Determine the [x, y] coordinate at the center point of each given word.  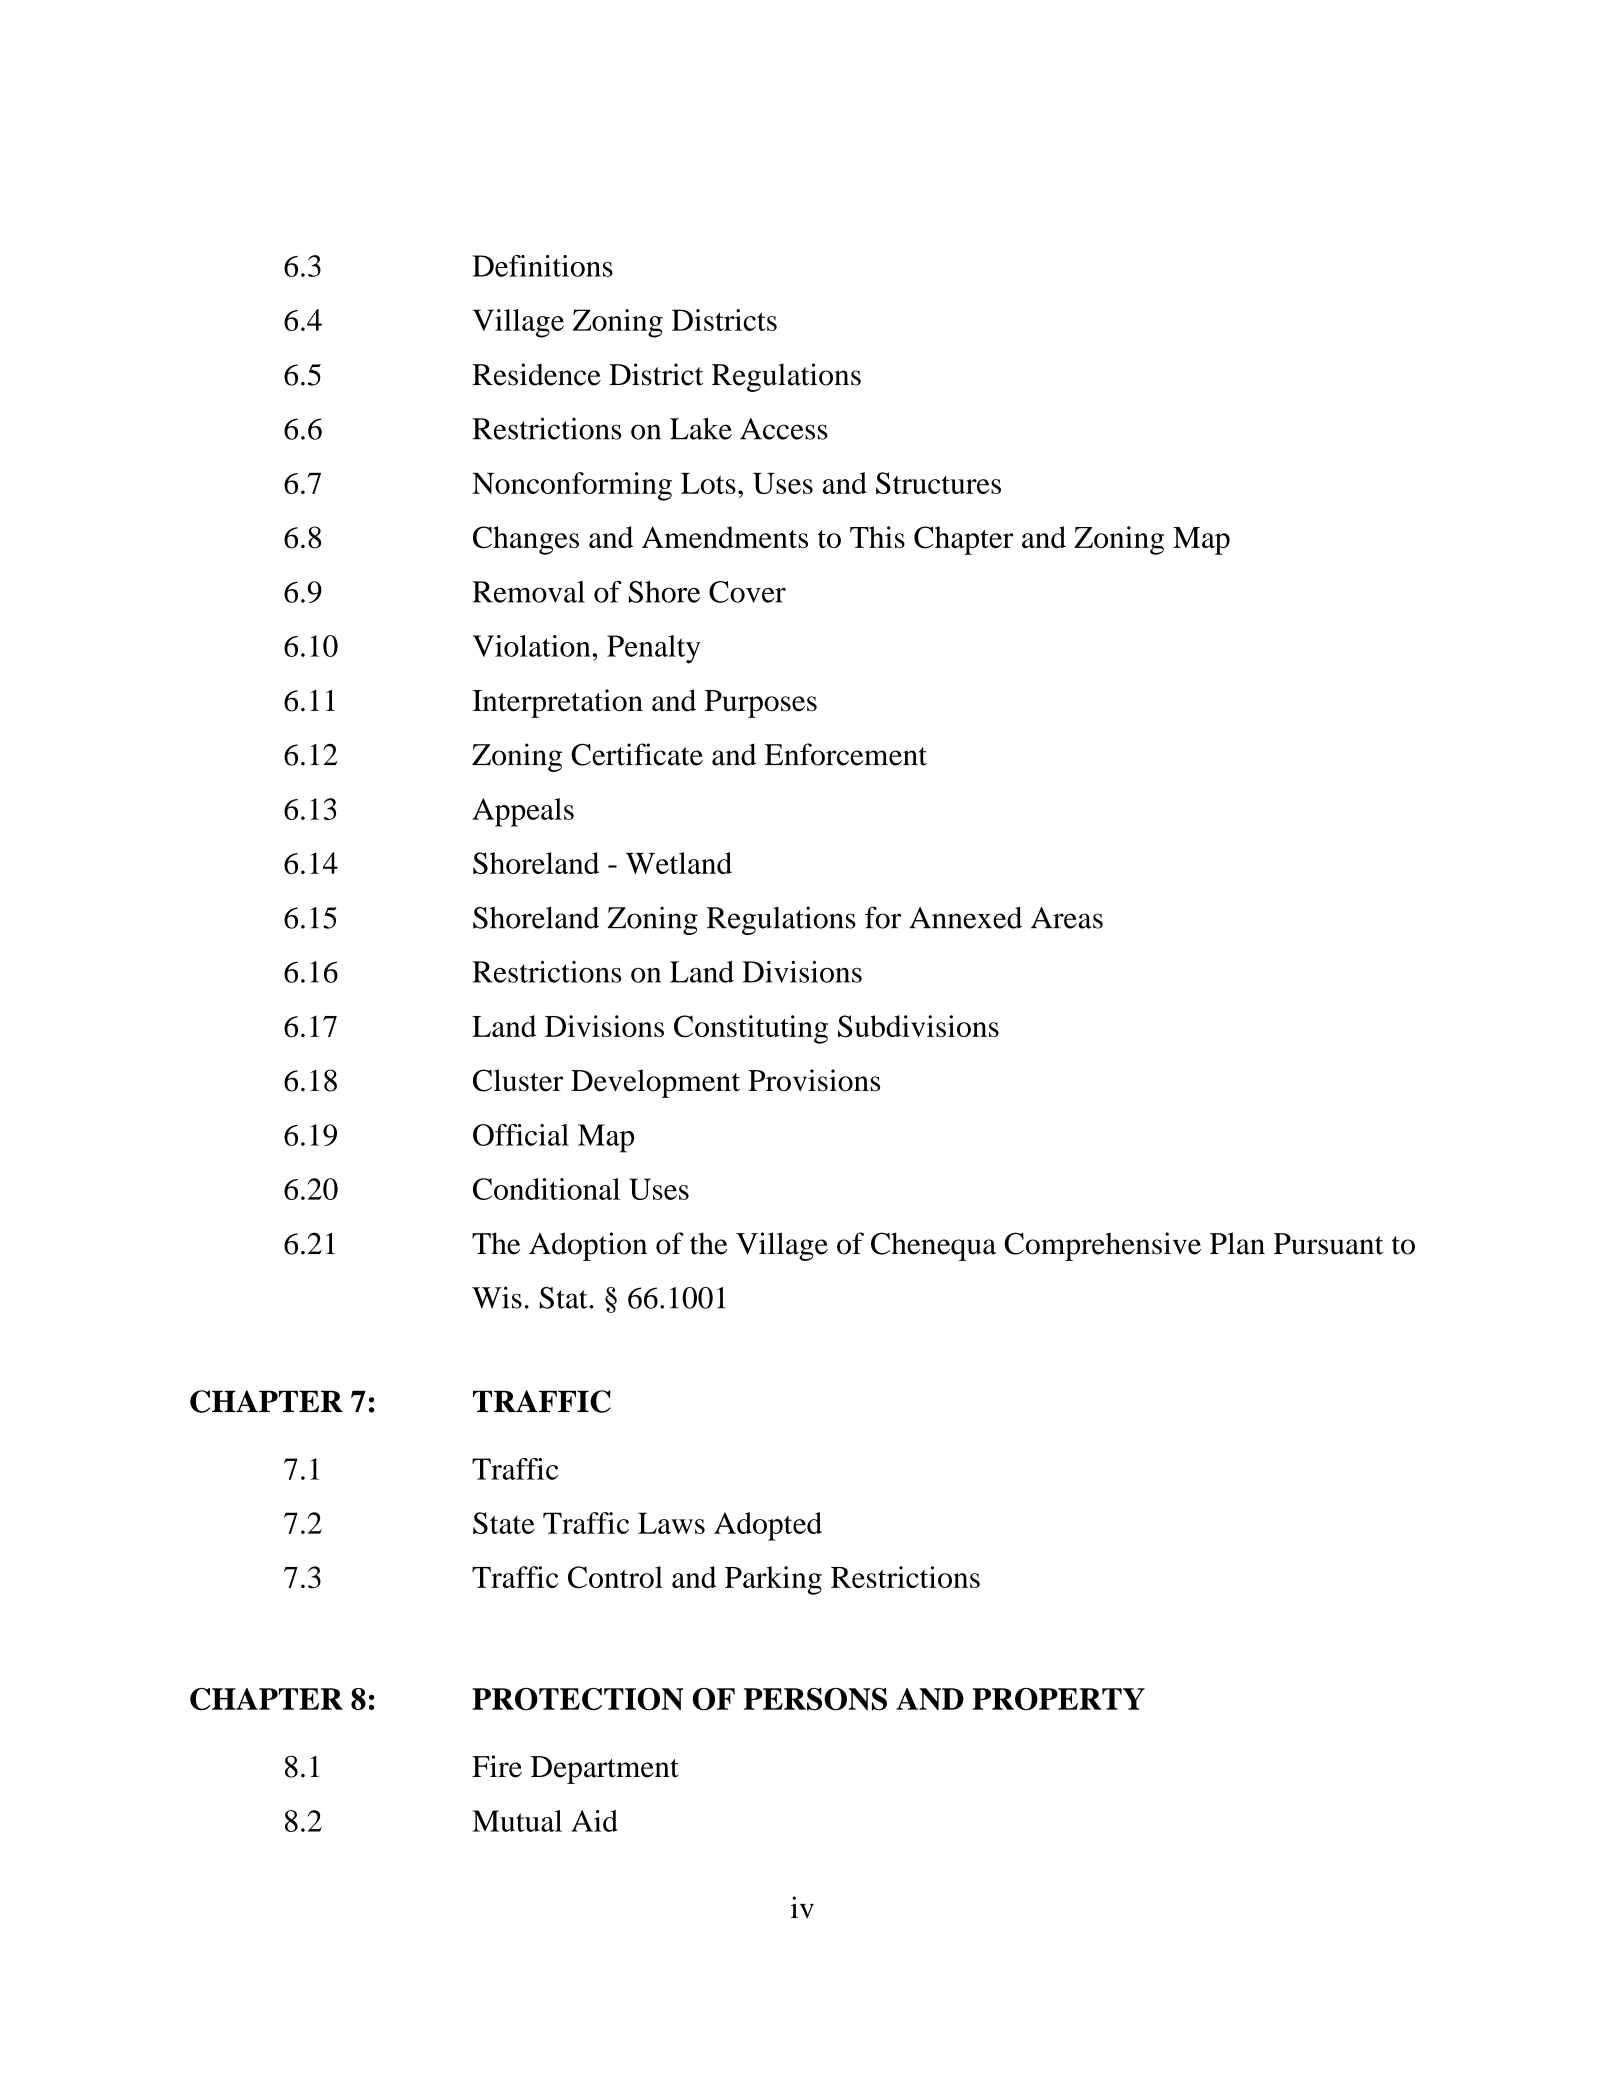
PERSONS [815, 1699]
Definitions [543, 266]
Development [655, 1083]
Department [605, 1770]
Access [784, 429]
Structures [938, 483]
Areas [1067, 918]
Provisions [814, 1080]
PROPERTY [1058, 1699]
